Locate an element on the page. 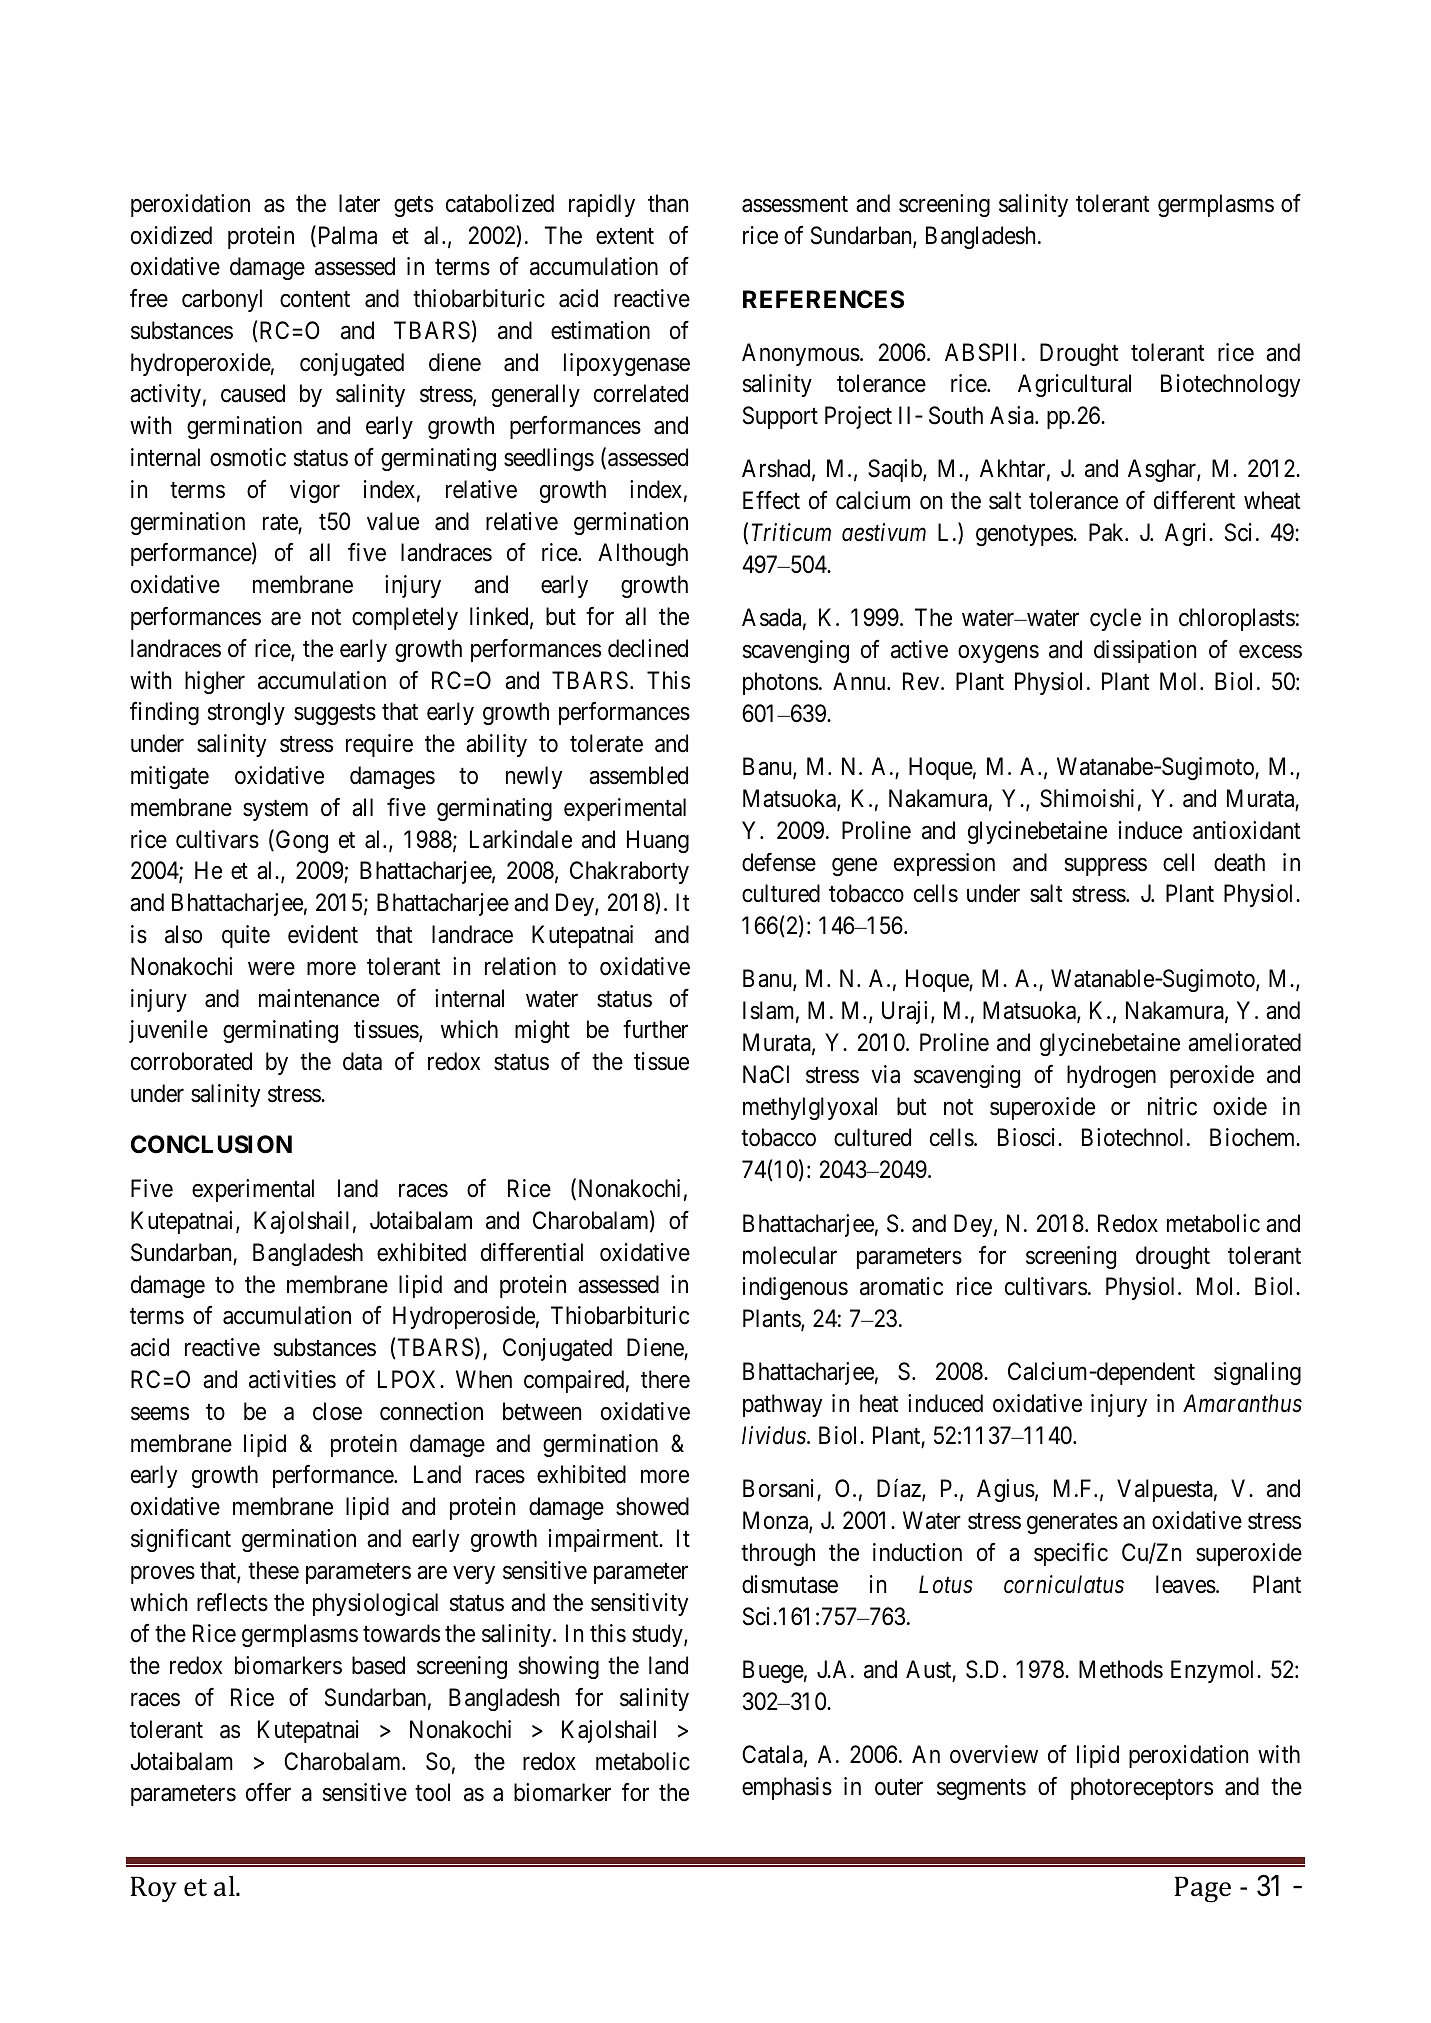 The image size is (1431, 2023). photoreceptors is located at coordinates (1142, 1788).
